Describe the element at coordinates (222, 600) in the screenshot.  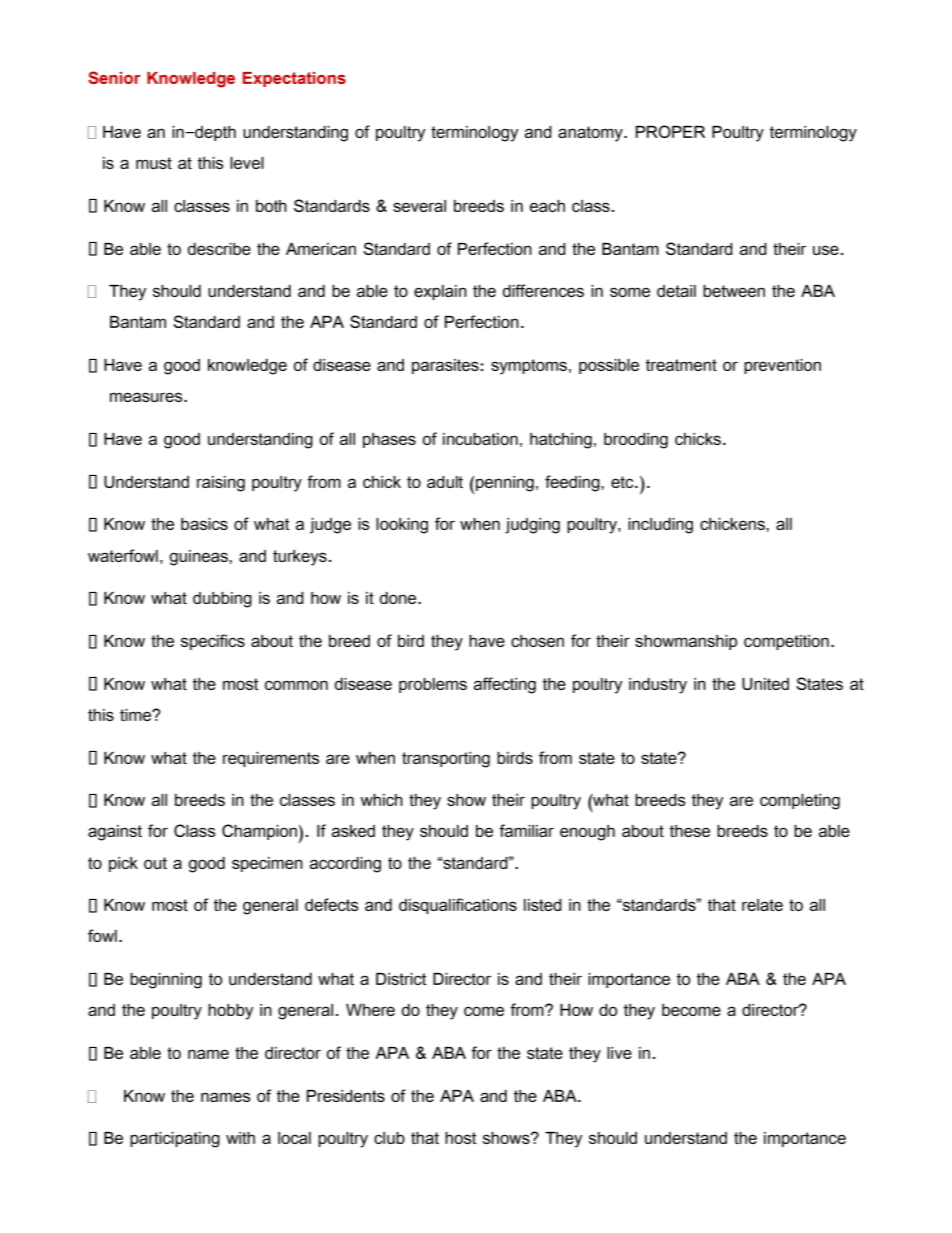
I see `dubbing` at that location.
